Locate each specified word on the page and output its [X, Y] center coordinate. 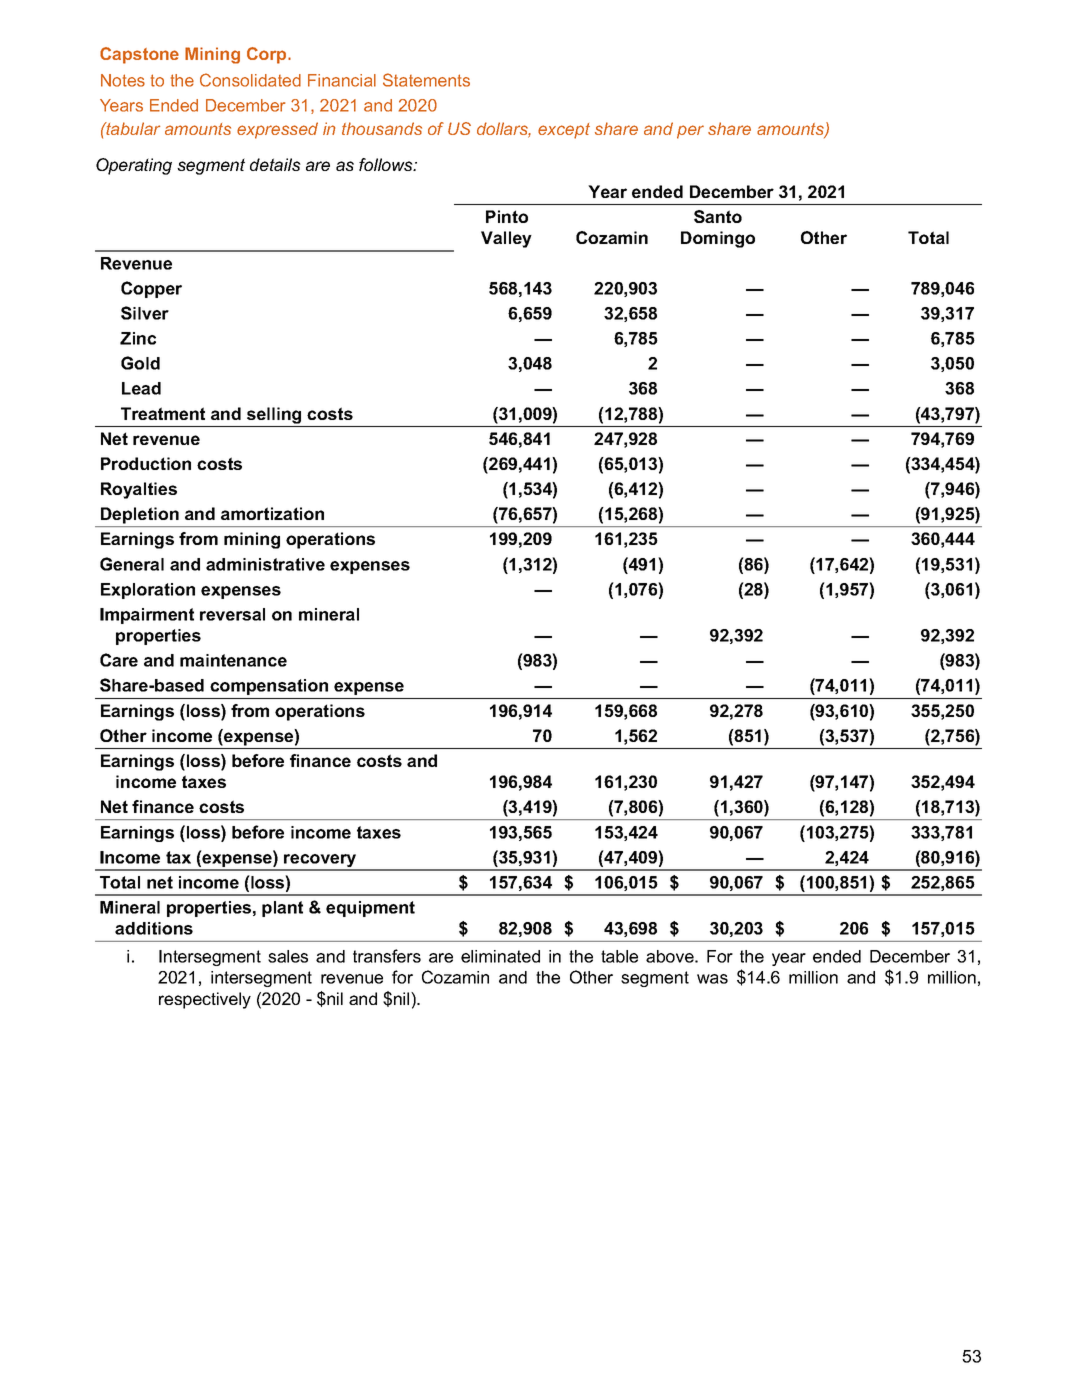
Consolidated [250, 80]
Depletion [140, 515]
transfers [387, 956]
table [619, 956]
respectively [205, 1000]
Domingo [718, 239]
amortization [272, 513]
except [564, 131]
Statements [426, 80]
